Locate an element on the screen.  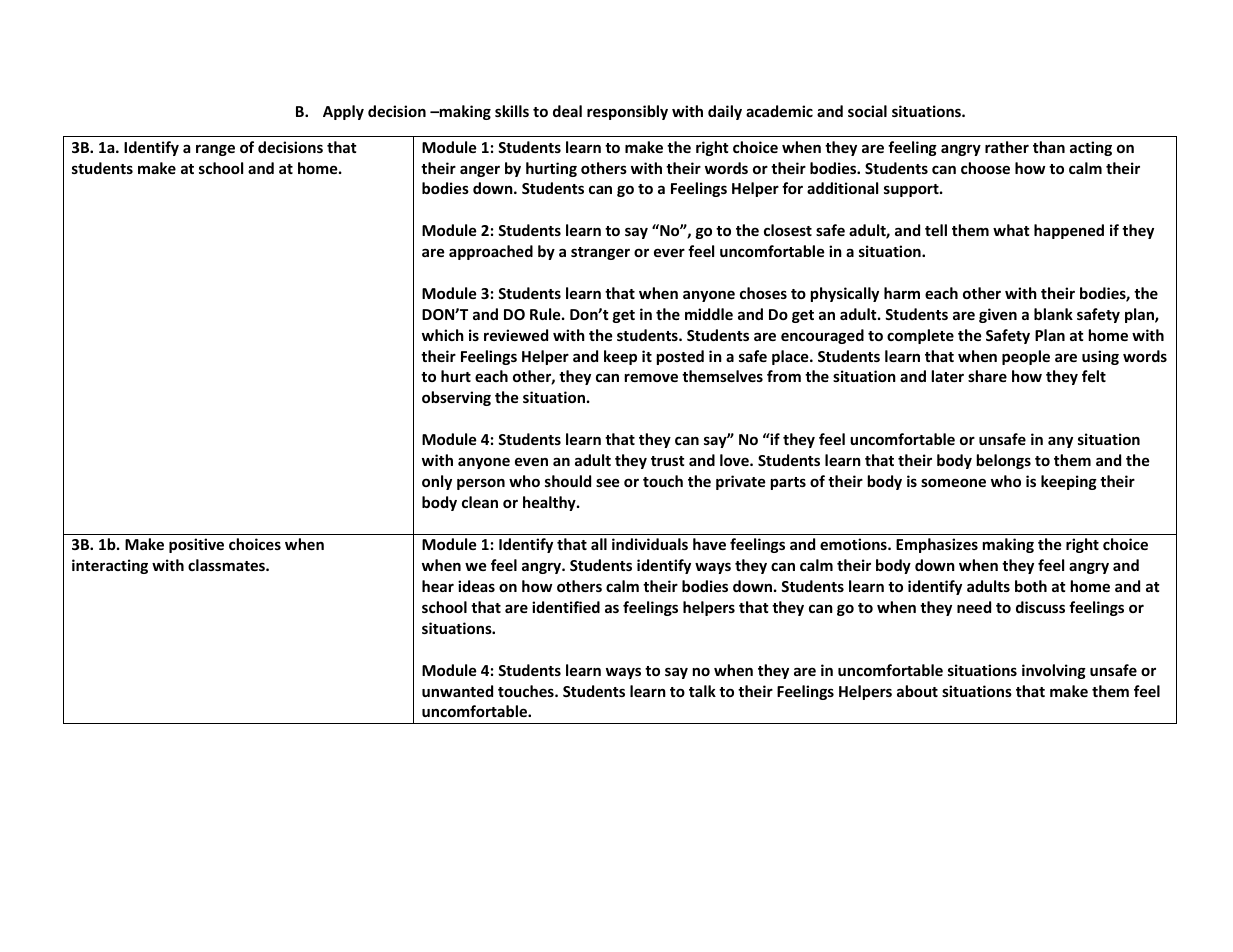
Apply is located at coordinates (343, 112).
